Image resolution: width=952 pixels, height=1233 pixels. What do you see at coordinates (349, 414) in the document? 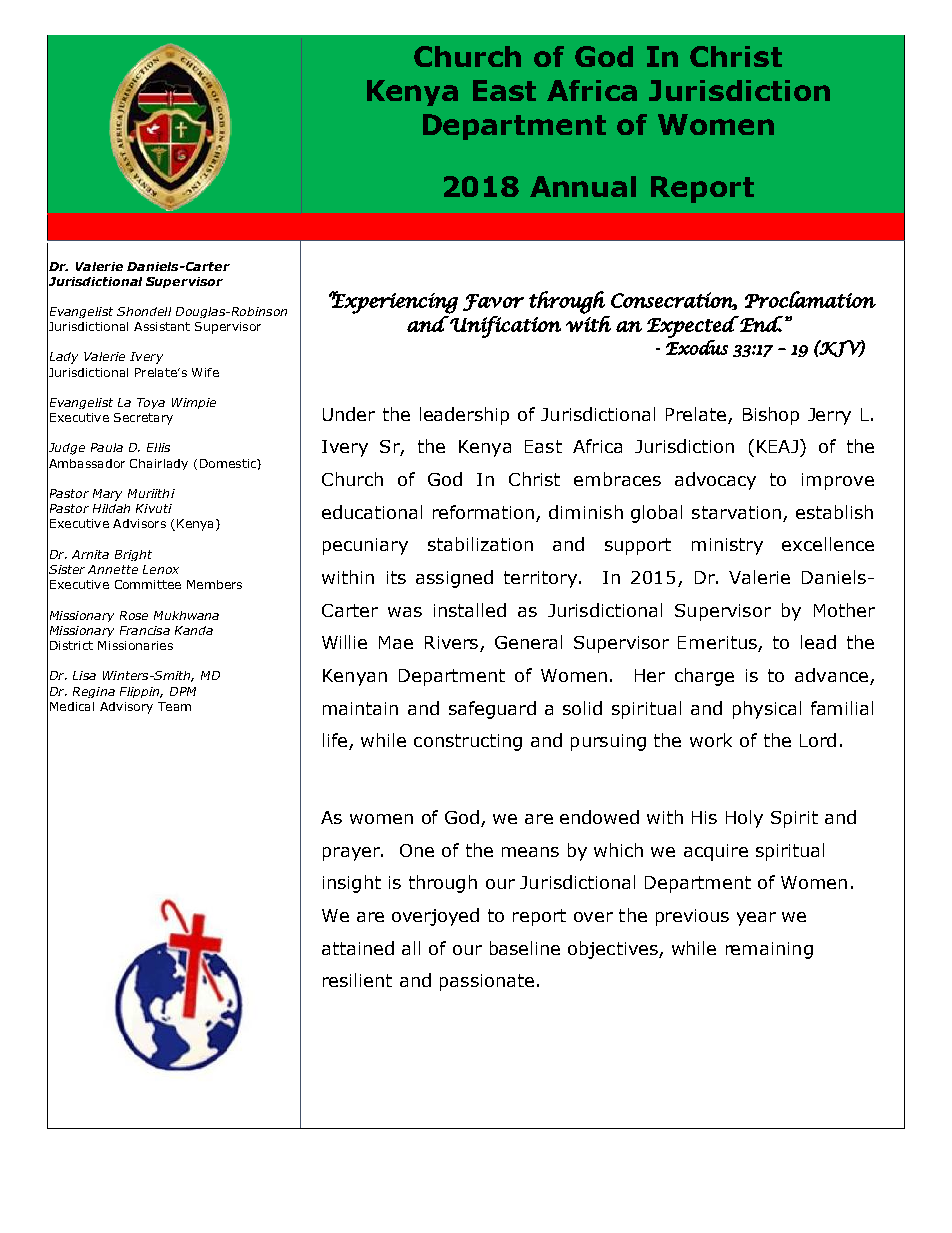
I see `Under` at bounding box center [349, 414].
